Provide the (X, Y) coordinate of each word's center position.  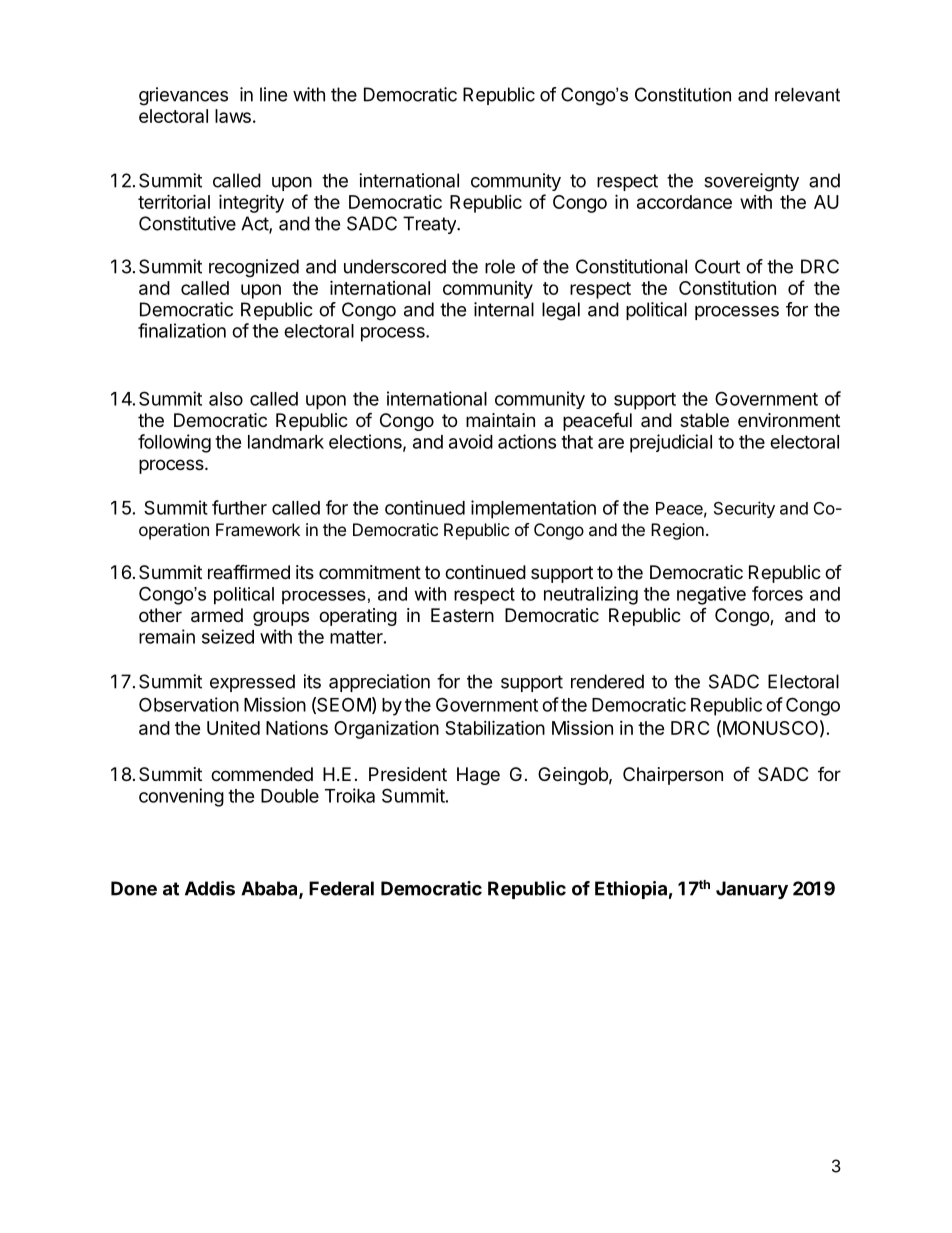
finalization (182, 330)
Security (744, 509)
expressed (252, 683)
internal (504, 309)
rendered (607, 681)
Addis (210, 888)
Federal (341, 888)
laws (233, 116)
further (239, 507)
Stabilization (495, 727)
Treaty (430, 225)
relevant (807, 95)
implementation (533, 509)
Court (717, 266)
